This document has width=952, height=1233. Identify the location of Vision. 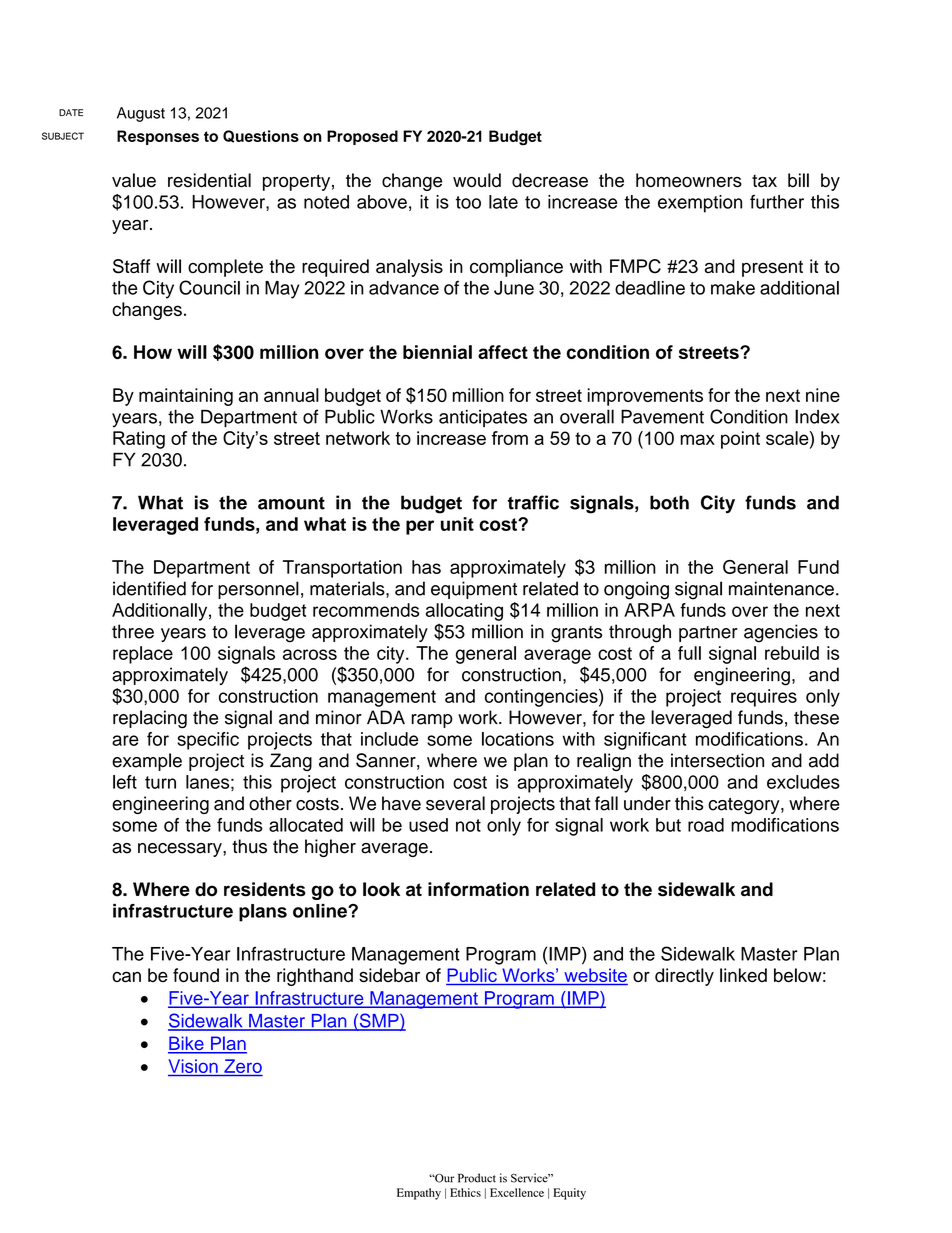
(194, 1067).
